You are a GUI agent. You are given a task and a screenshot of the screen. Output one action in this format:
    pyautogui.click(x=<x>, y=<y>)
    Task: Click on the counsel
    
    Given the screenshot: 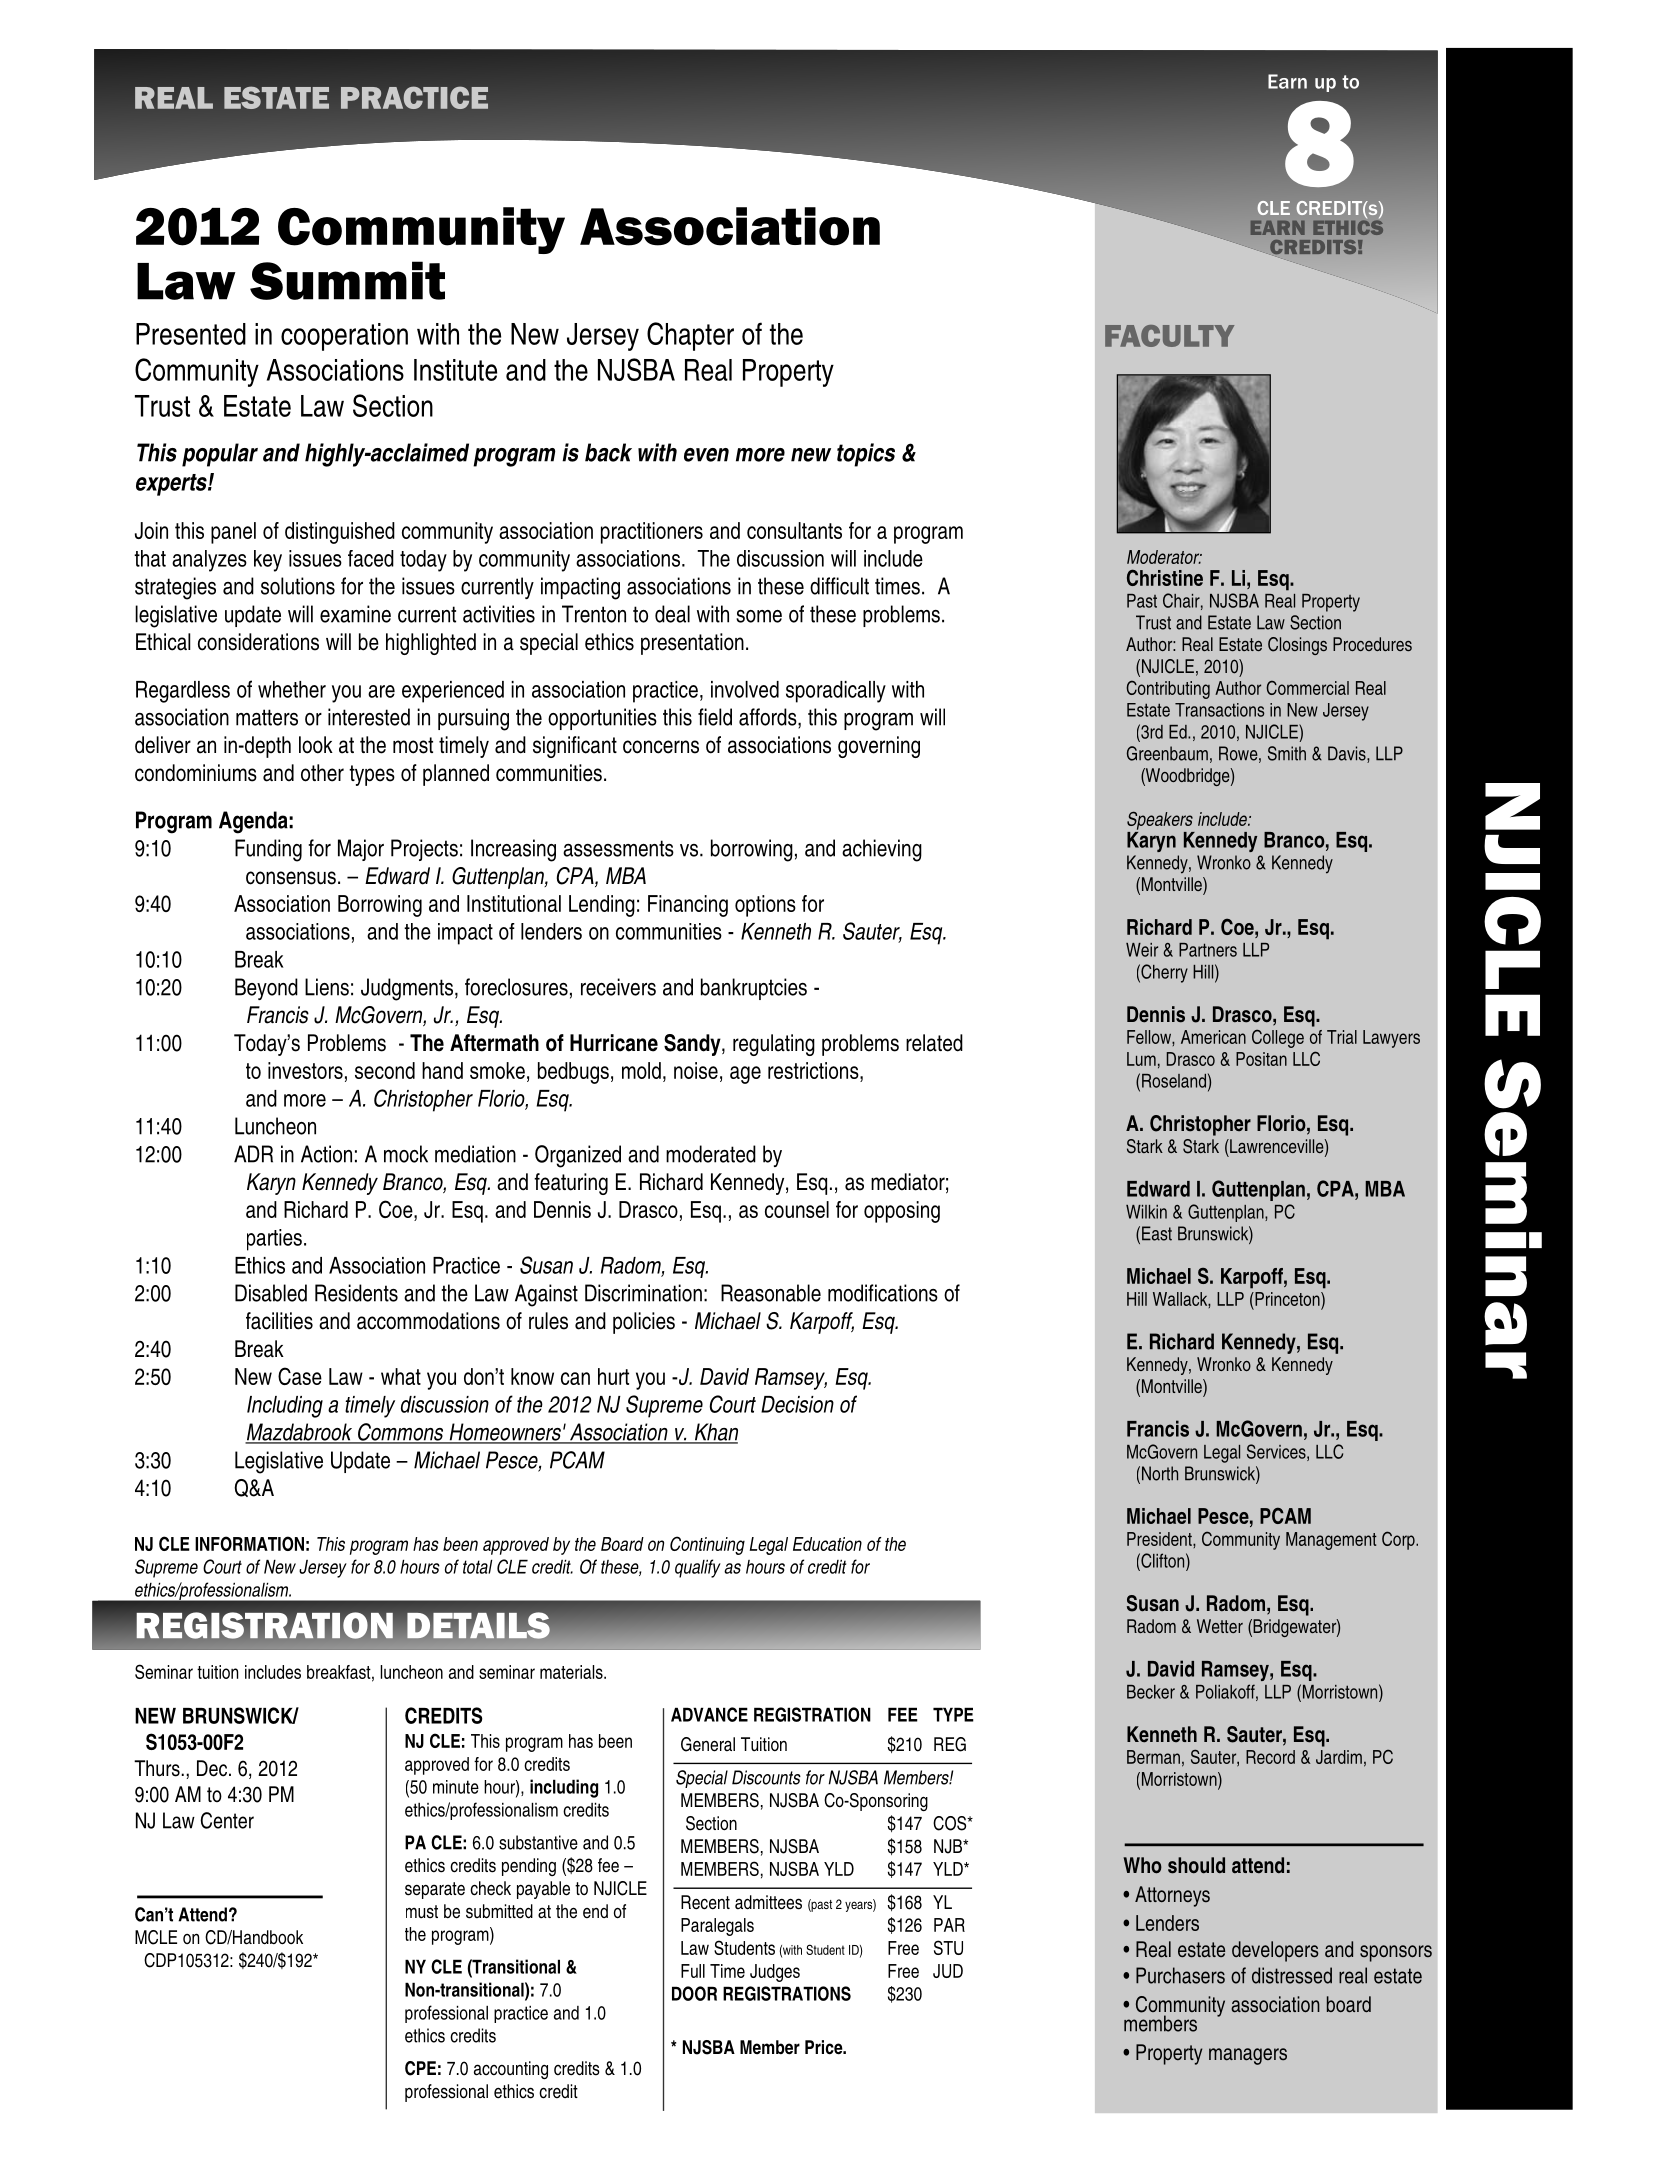 What is the action you would take?
    pyautogui.click(x=797, y=1209)
